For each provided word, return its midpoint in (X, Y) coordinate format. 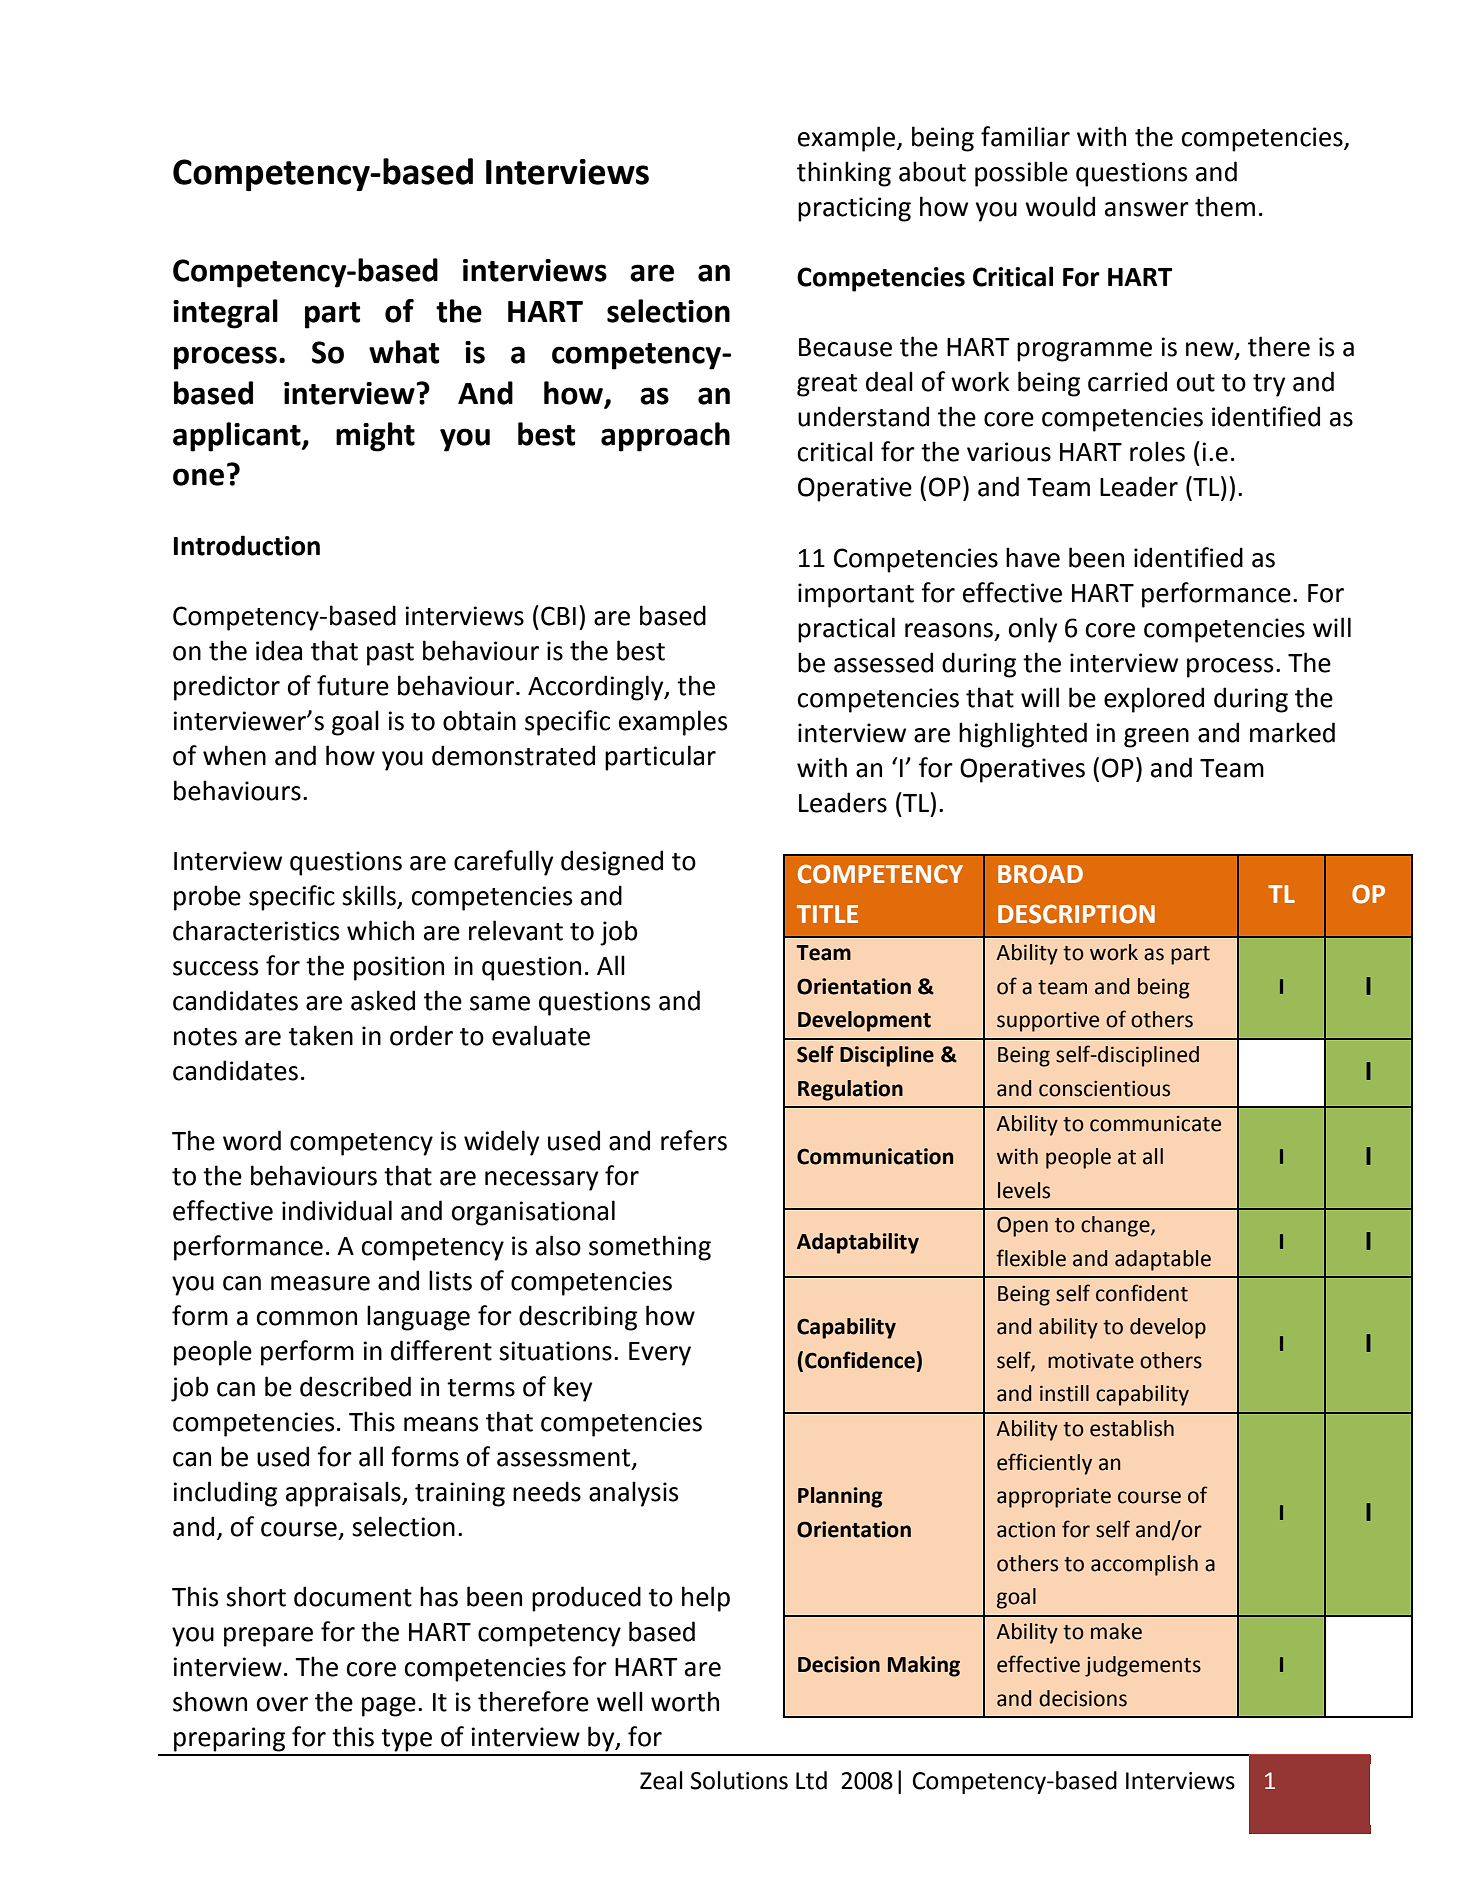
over (282, 1704)
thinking (844, 174)
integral (225, 314)
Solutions (739, 1780)
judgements (1143, 1666)
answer (1147, 209)
